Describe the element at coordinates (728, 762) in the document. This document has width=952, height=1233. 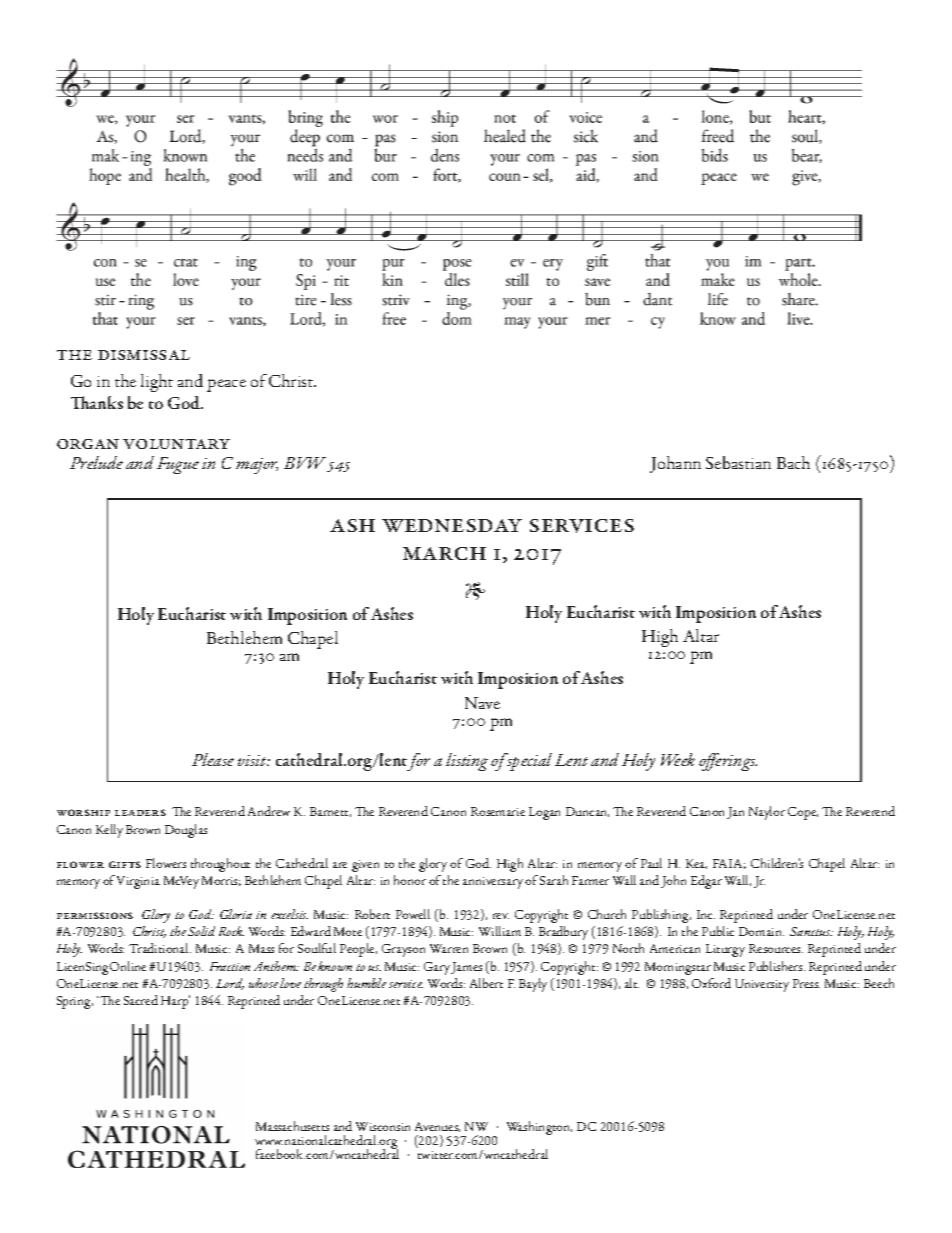
I see `offerings` at that location.
